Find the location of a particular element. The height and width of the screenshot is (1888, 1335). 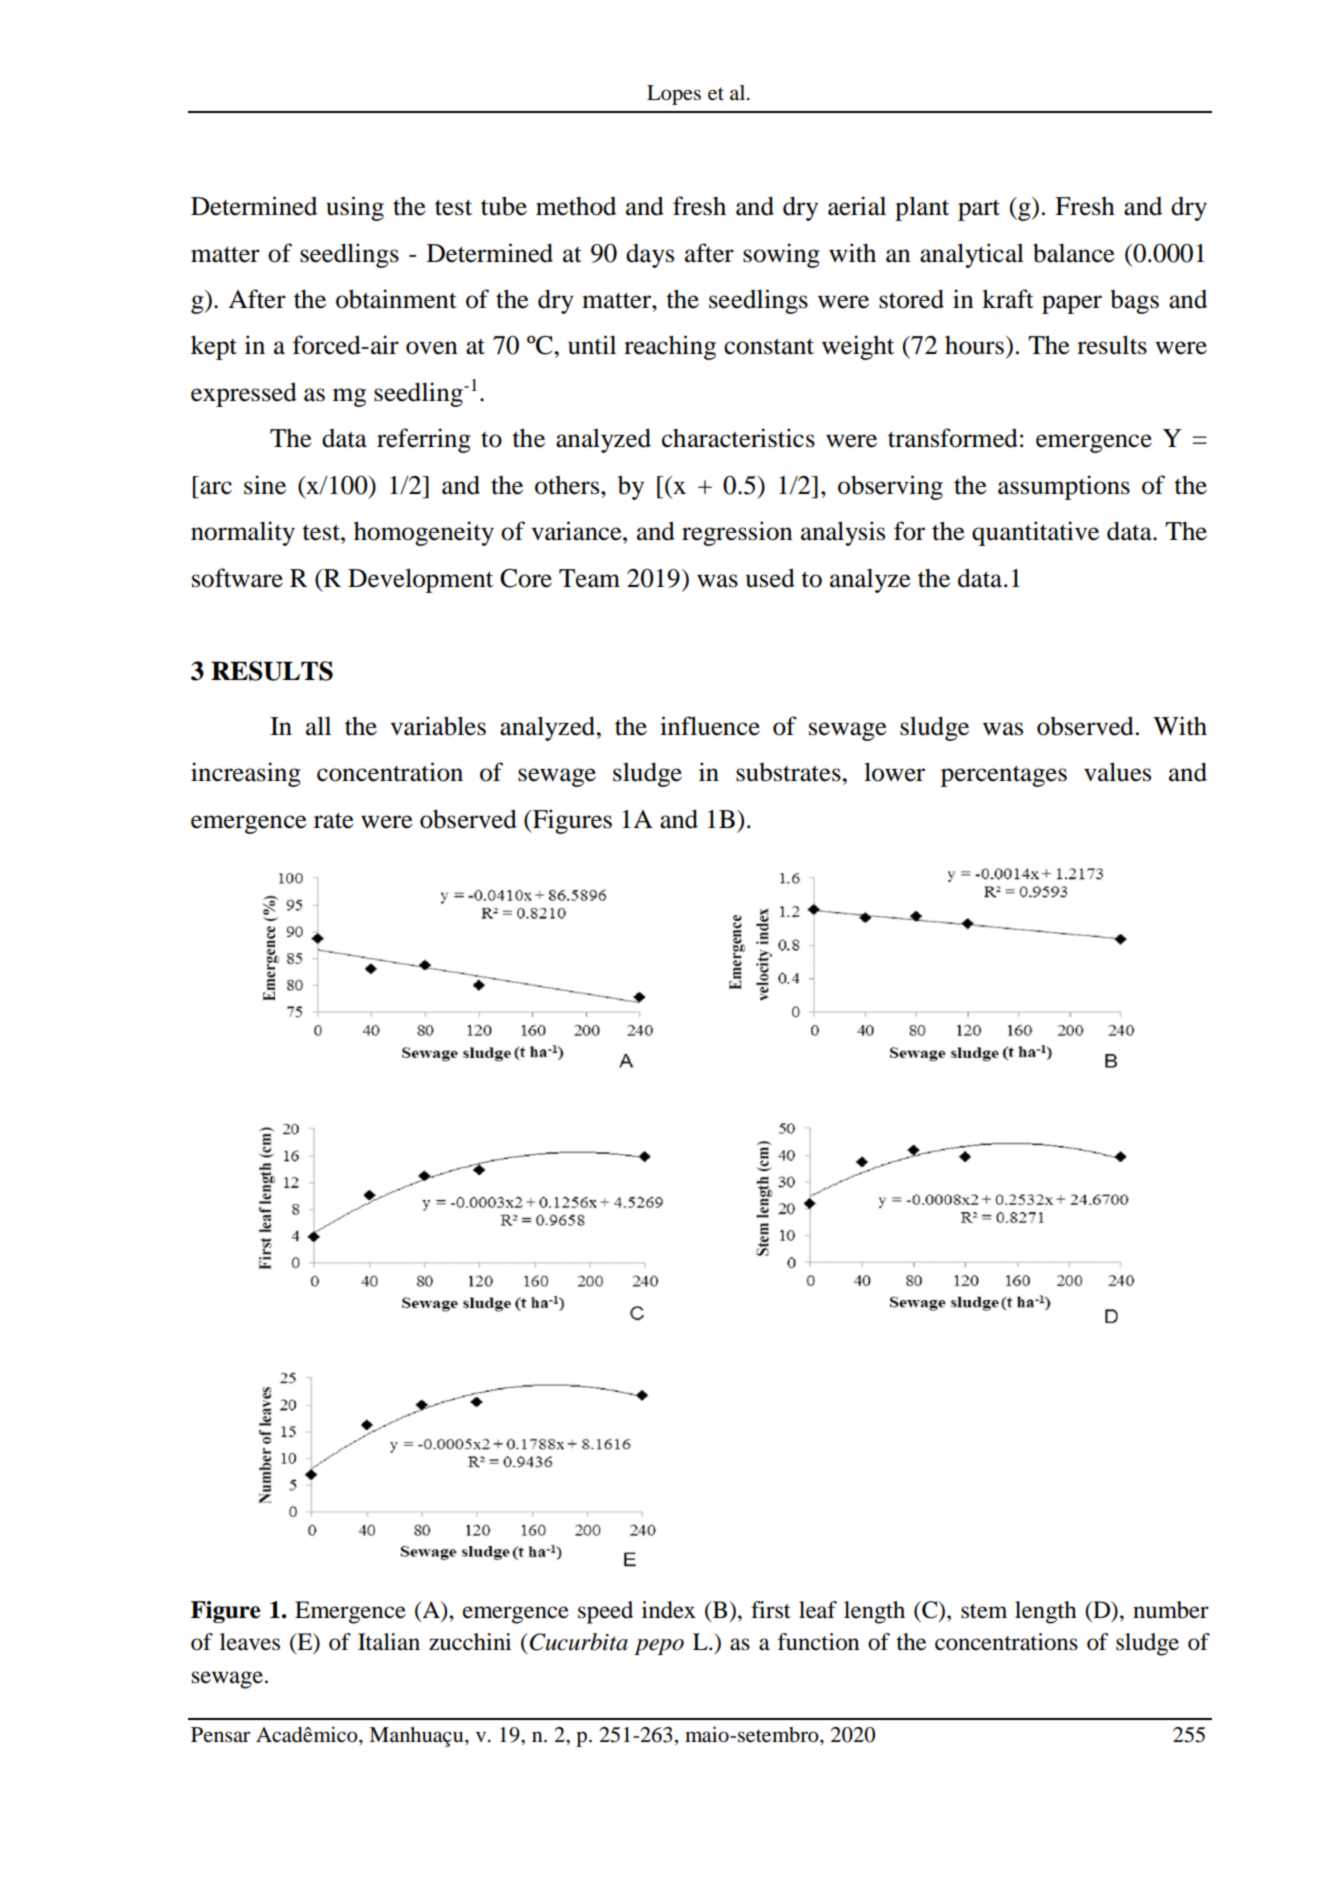

sine is located at coordinates (265, 485).
